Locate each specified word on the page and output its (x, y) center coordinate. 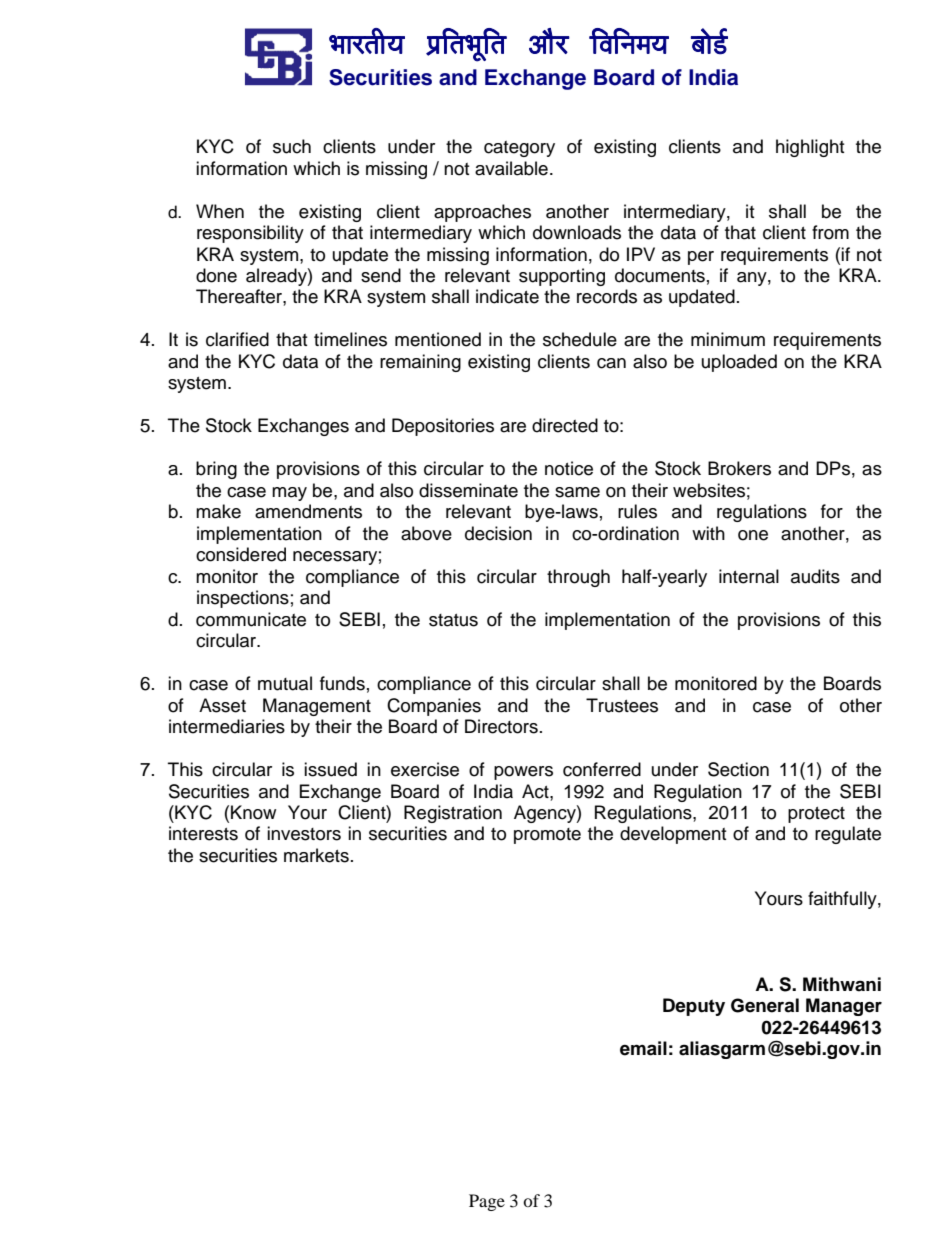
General (765, 1005)
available (511, 168)
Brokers (739, 468)
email (643, 1048)
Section (738, 769)
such (292, 146)
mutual (285, 683)
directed (565, 425)
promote (547, 836)
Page (487, 1202)
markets (316, 855)
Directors (501, 726)
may (289, 494)
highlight (810, 148)
